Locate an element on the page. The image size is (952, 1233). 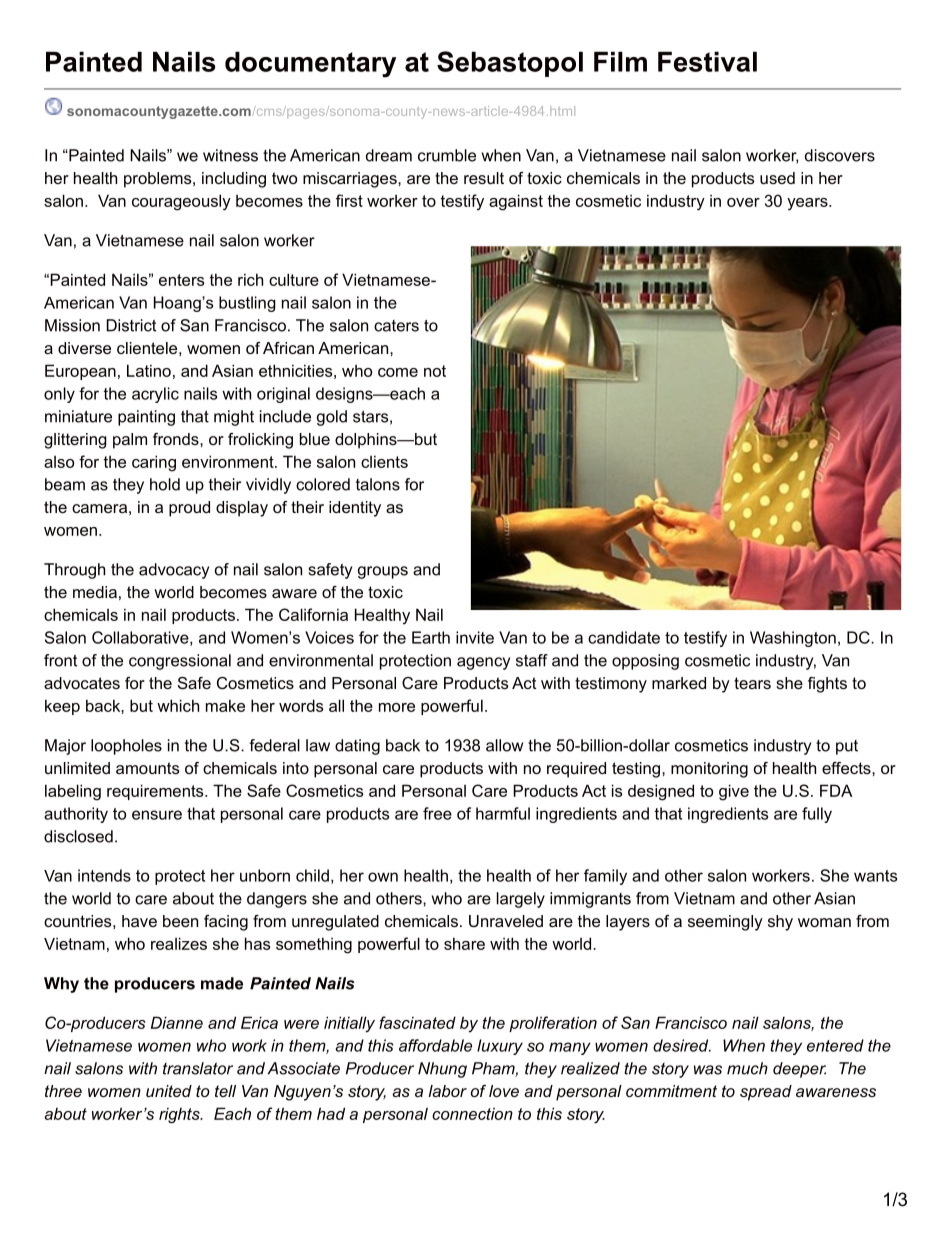
crumble is located at coordinates (447, 155).
